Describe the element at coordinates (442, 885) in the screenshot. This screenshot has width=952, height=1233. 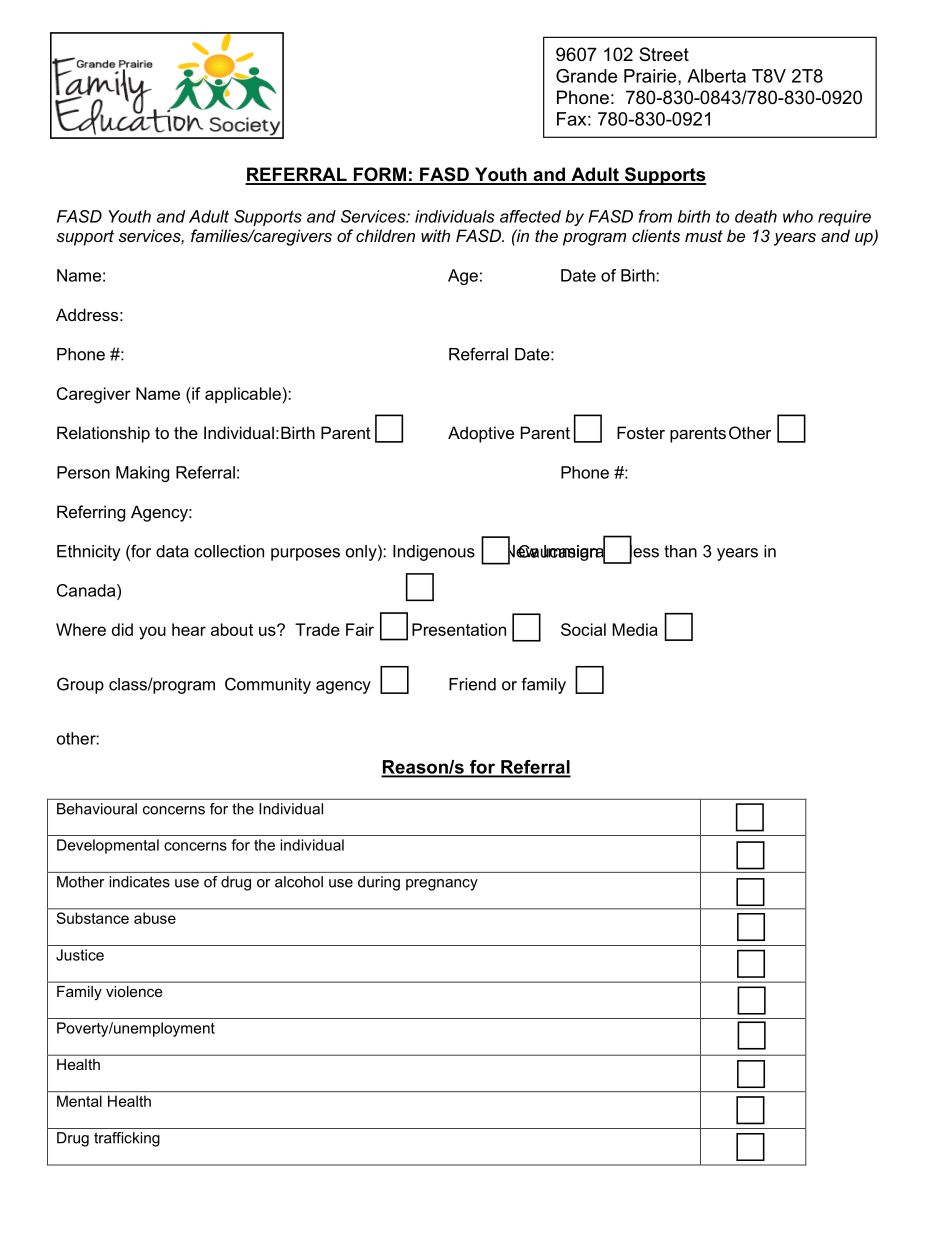
I see `pregnancy` at that location.
